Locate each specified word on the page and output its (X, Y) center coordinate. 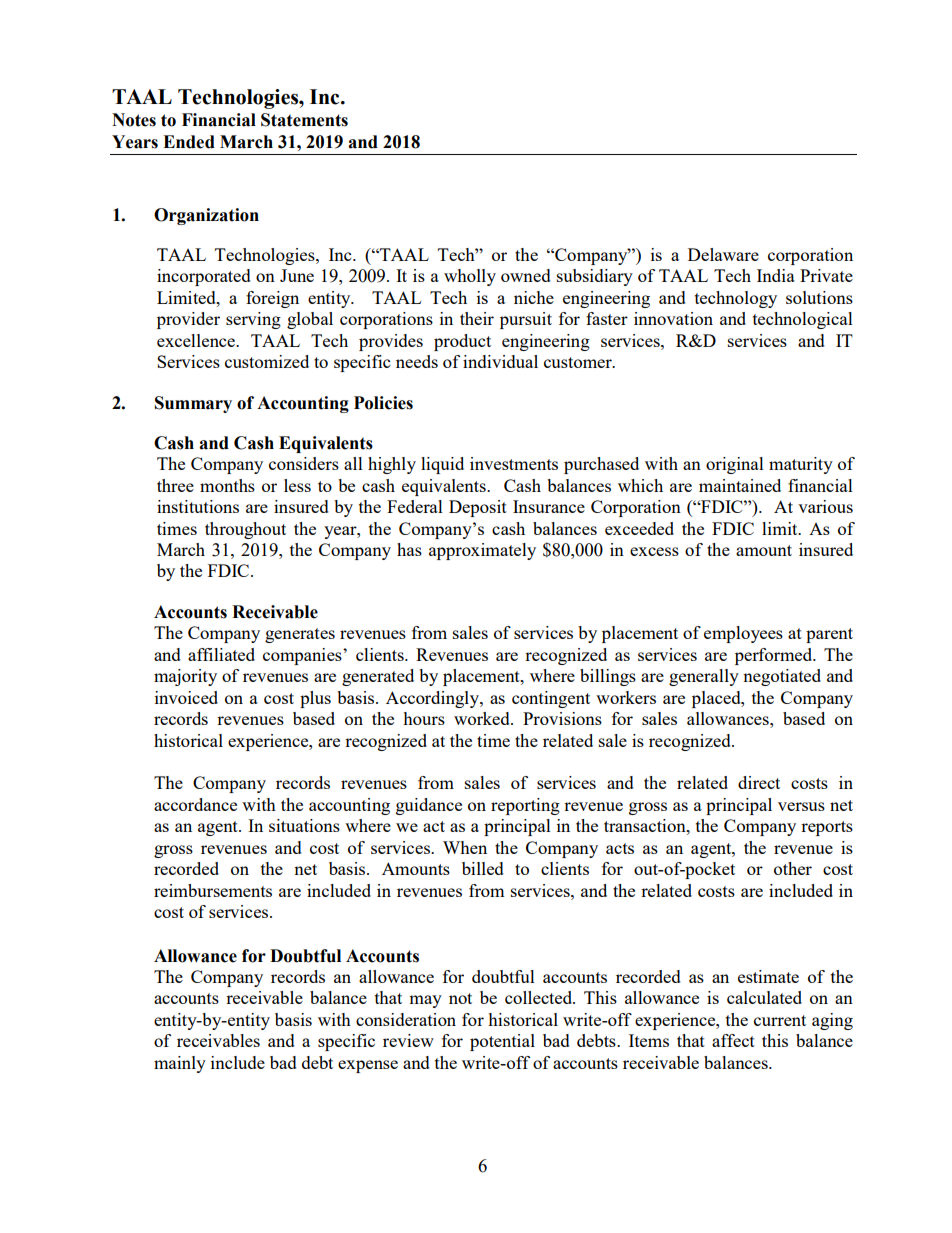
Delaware (723, 254)
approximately (482, 551)
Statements (304, 120)
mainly (180, 1064)
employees (743, 634)
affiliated (221, 654)
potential (502, 1042)
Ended (189, 142)
